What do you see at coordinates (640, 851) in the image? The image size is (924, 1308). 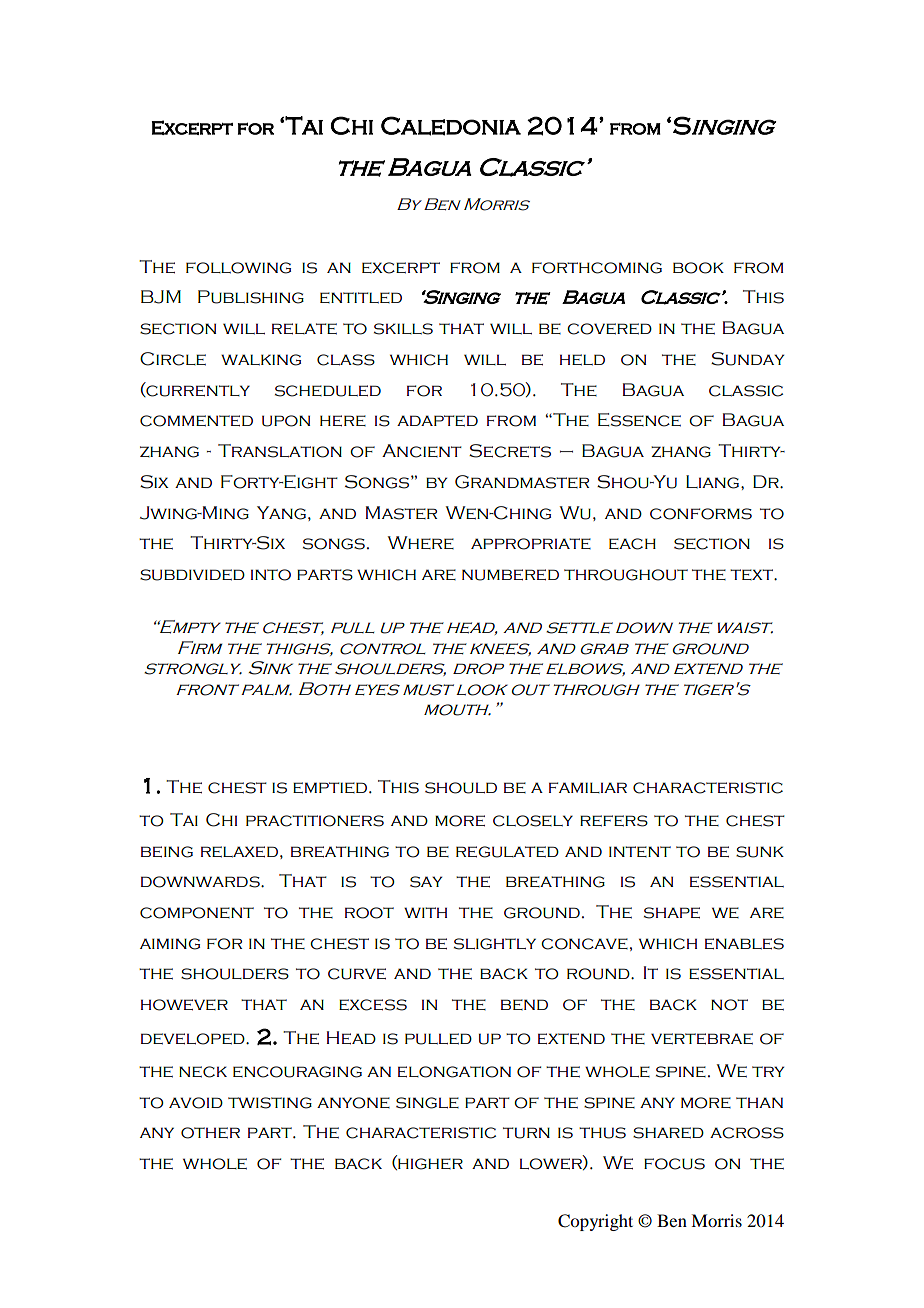 I see `intent` at bounding box center [640, 851].
